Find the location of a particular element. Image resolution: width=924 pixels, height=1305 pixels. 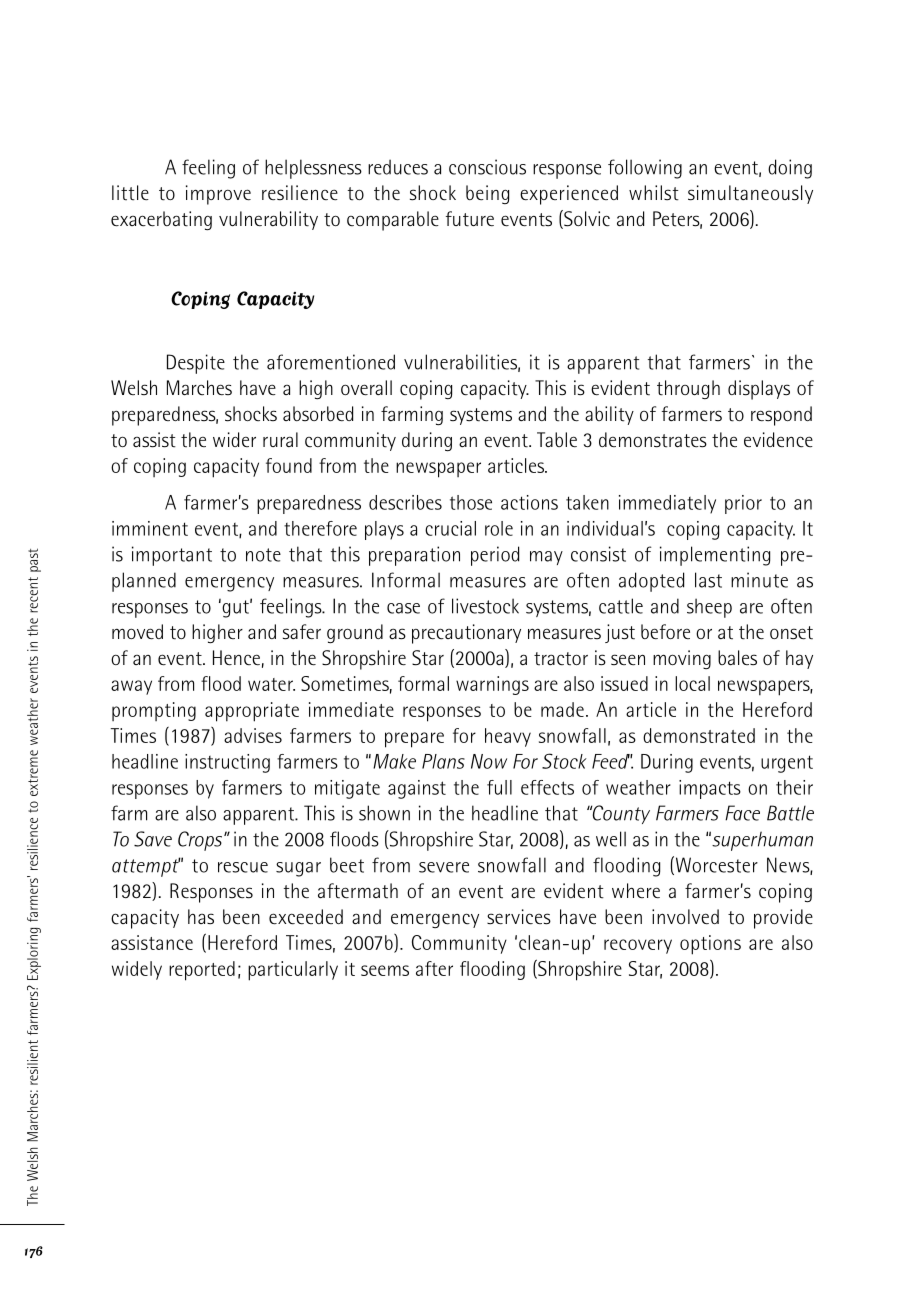

local is located at coordinates (692, 683).
